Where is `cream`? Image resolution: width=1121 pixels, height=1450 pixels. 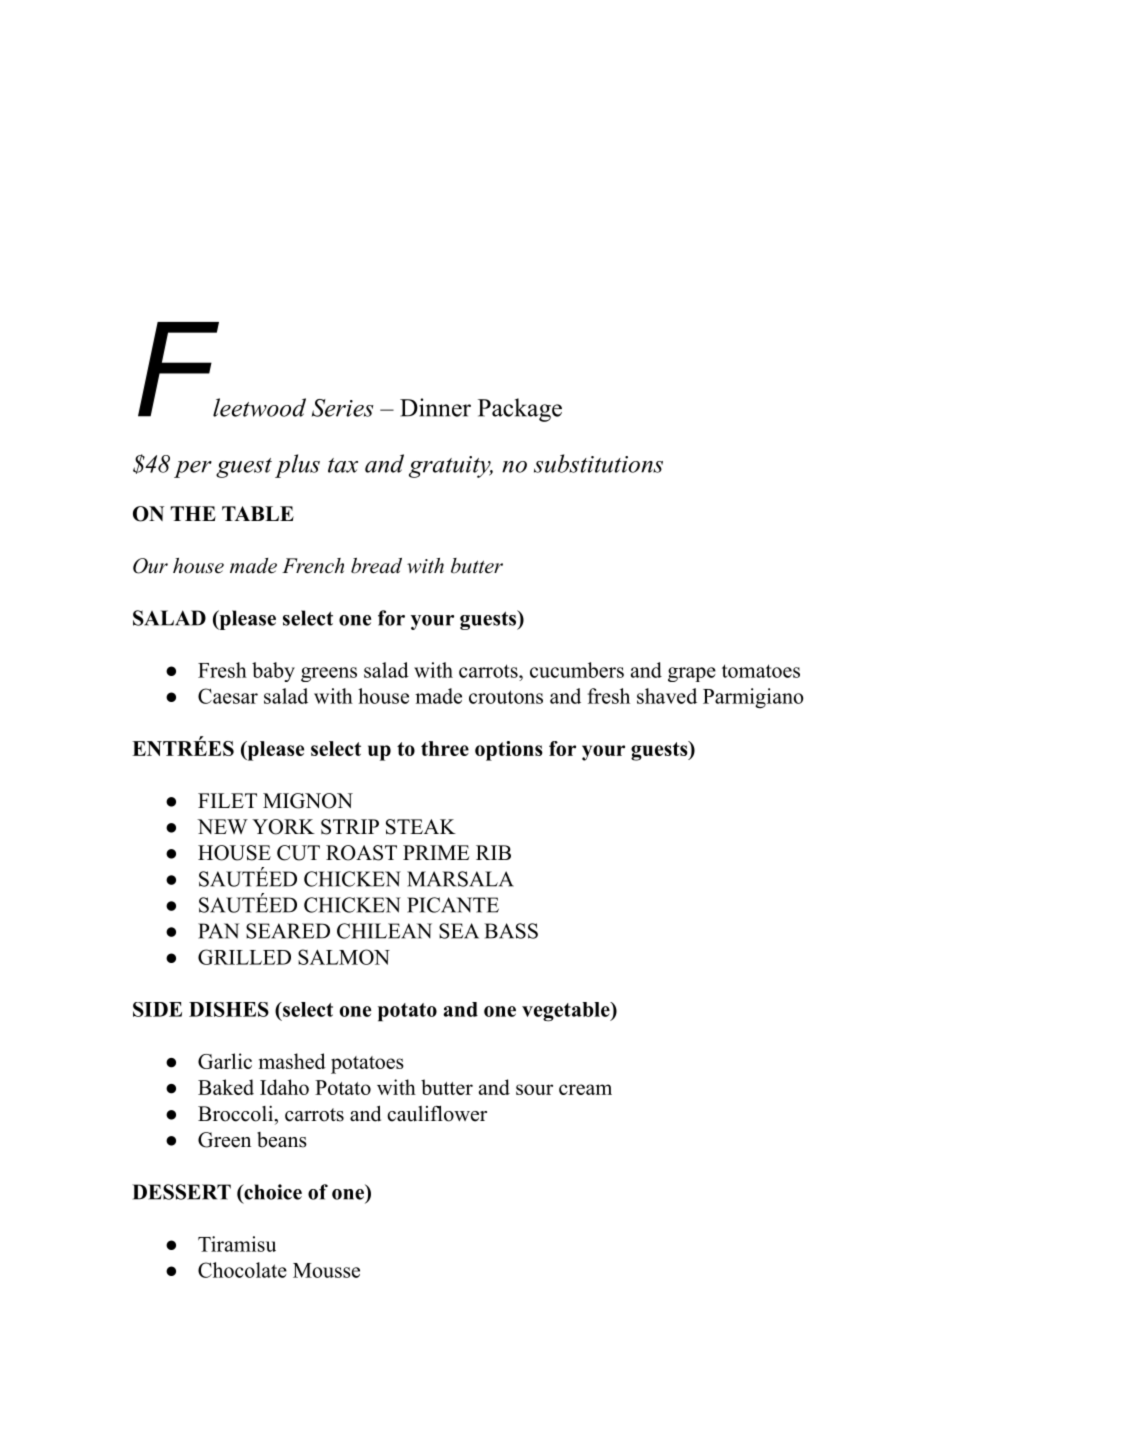 cream is located at coordinates (585, 1089).
